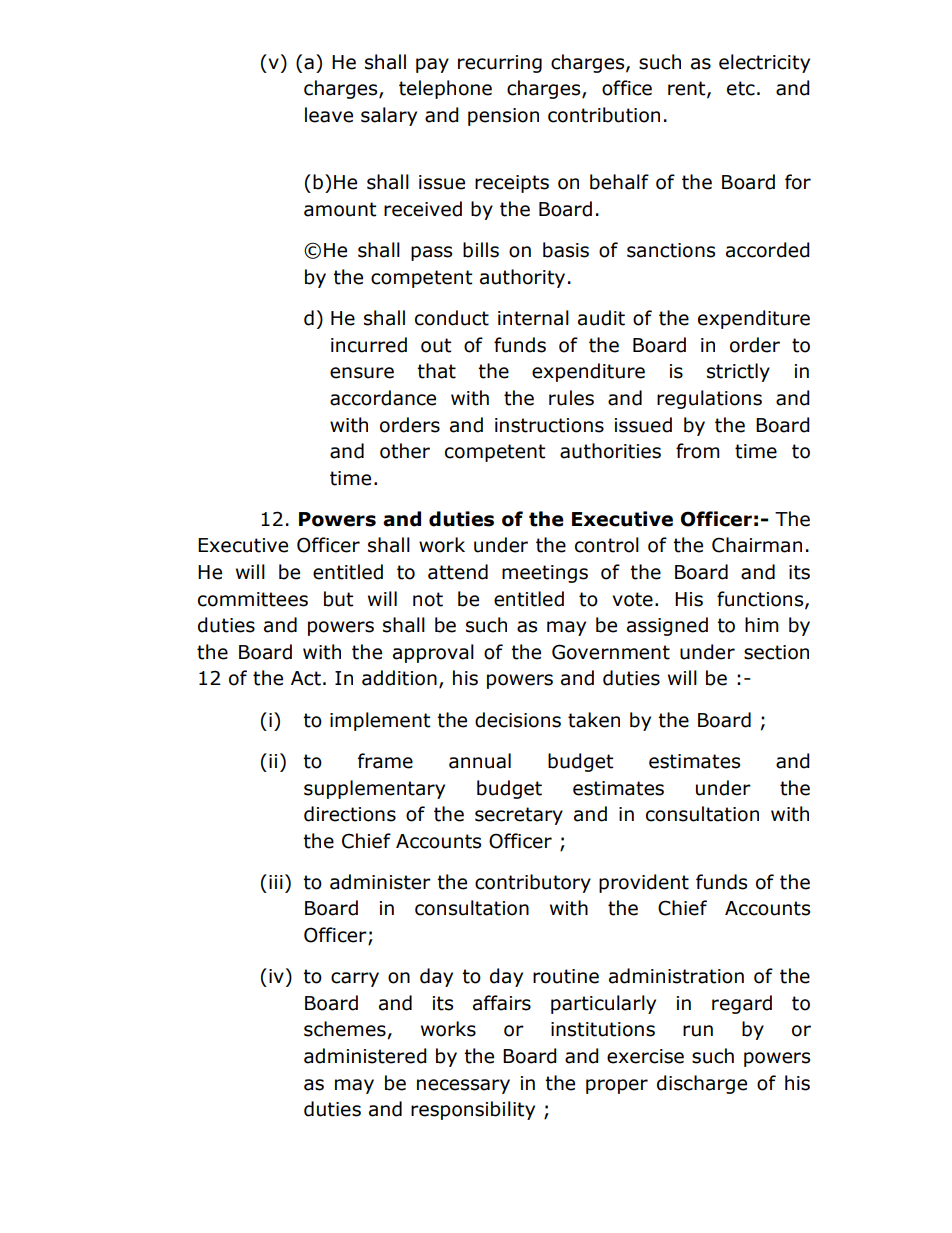 This screenshot has height=1233, width=952. I want to click on responsibility, so click(473, 1110).
